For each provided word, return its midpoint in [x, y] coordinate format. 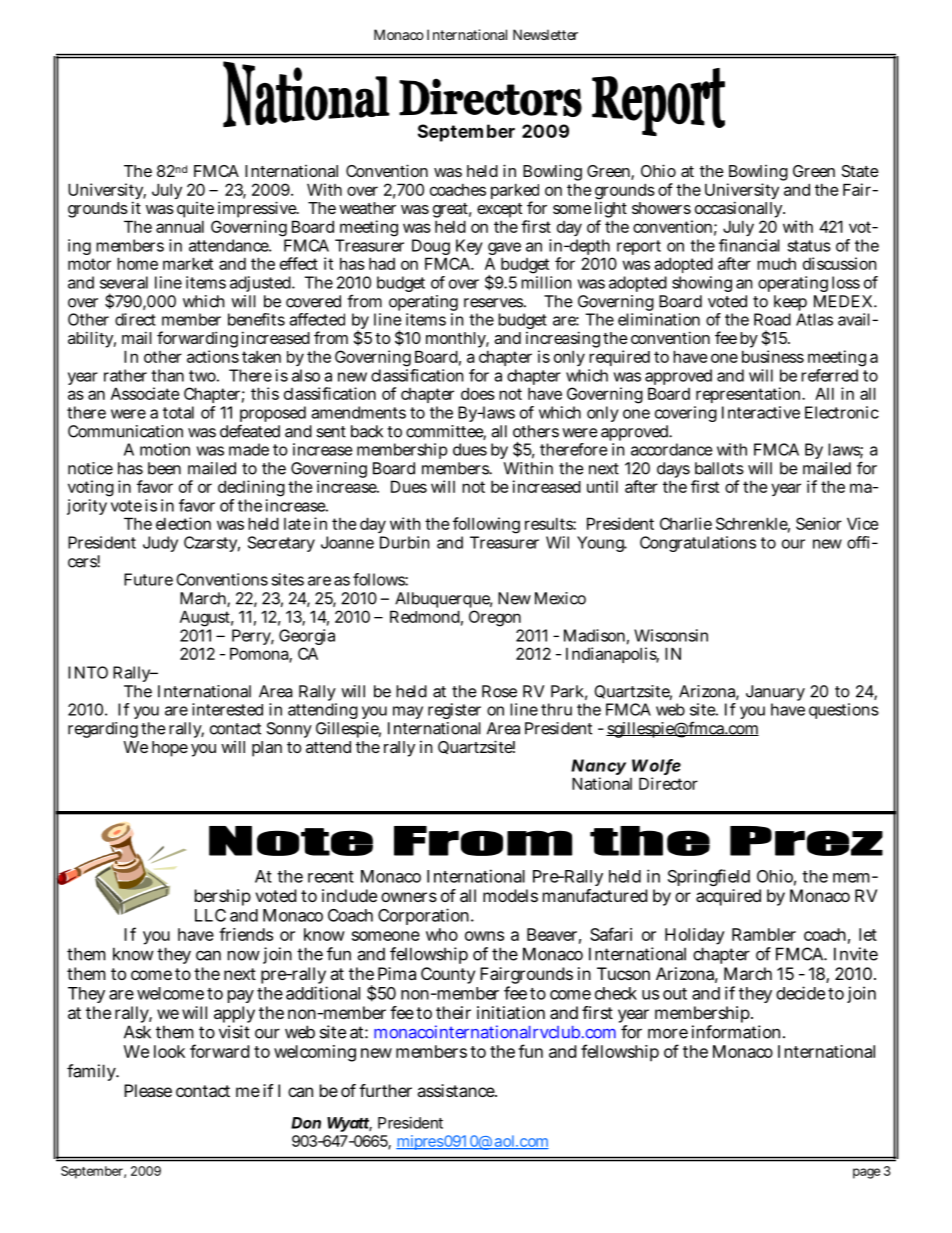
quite [195, 211]
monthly [457, 341]
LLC [210, 915]
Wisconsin [671, 635]
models [510, 895]
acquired [728, 897]
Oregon [495, 620]
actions [213, 356]
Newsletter [545, 34]
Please [148, 1090]
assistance [457, 1090]
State [860, 171]
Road [772, 319]
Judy [160, 544]
